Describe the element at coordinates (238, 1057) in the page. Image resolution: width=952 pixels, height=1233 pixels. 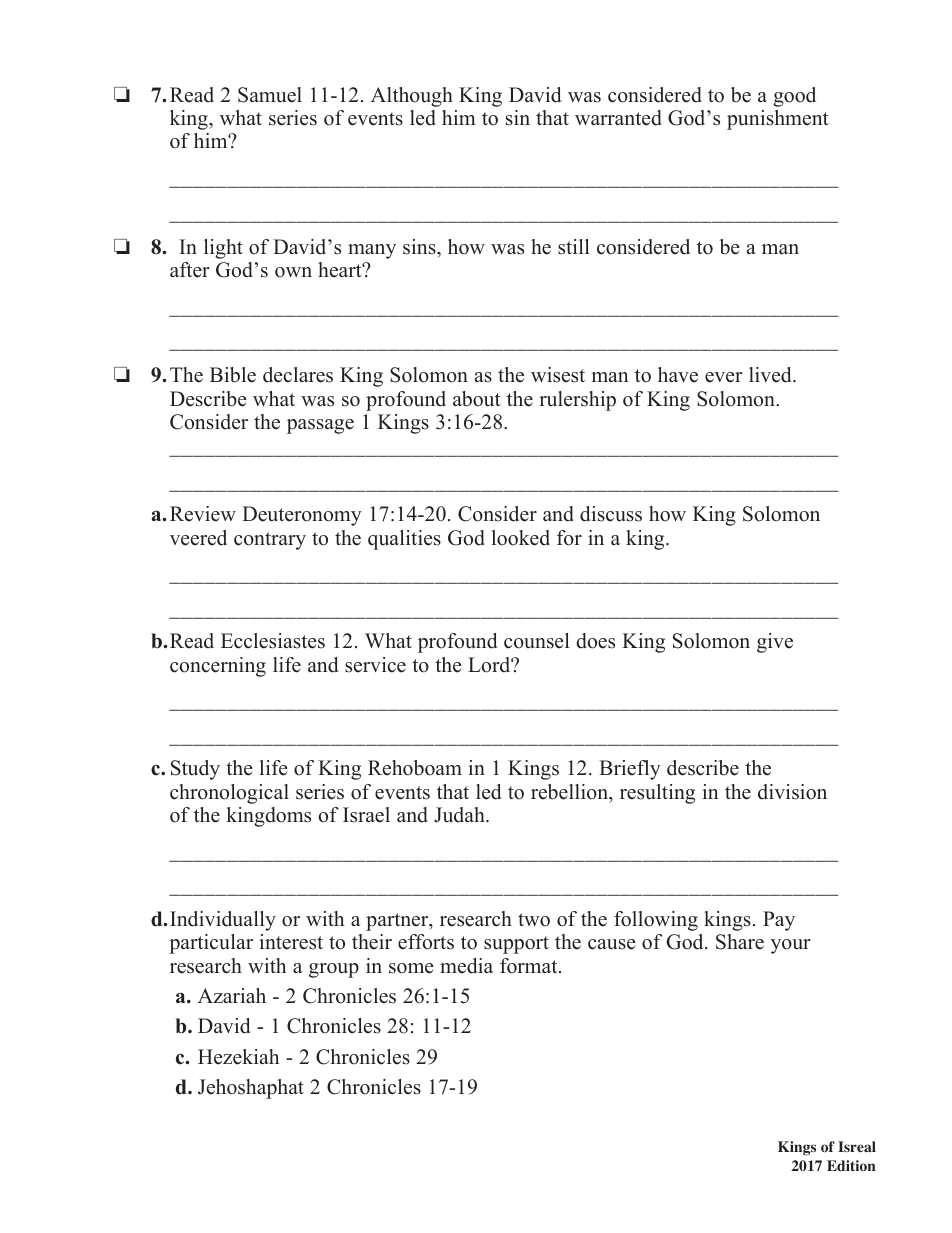
I see `Hezekiah` at that location.
